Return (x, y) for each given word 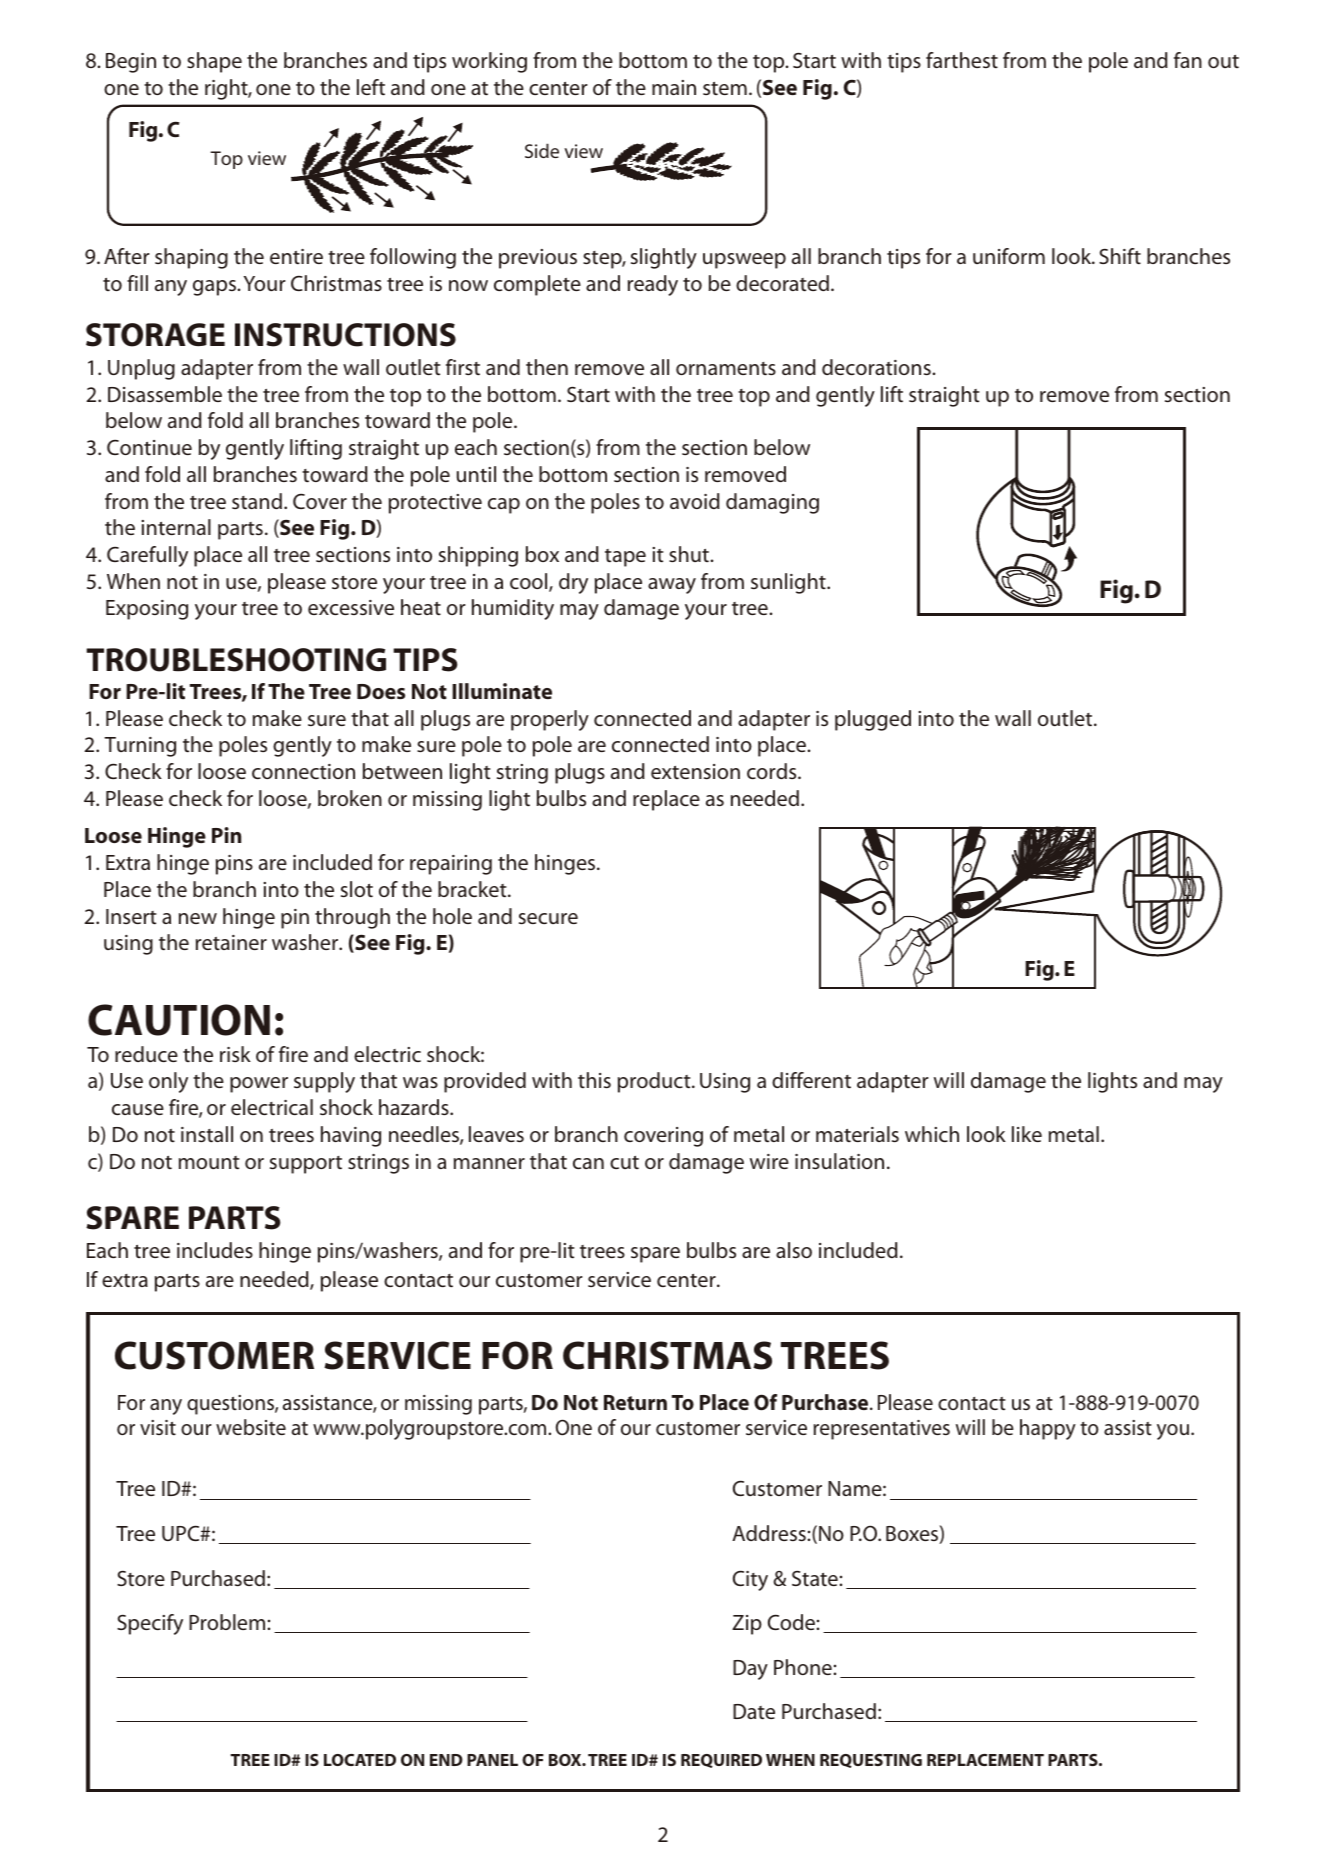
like (1027, 1134)
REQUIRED (721, 1761)
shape (214, 62)
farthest (962, 60)
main (674, 87)
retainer (231, 942)
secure (548, 918)
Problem (227, 1622)
